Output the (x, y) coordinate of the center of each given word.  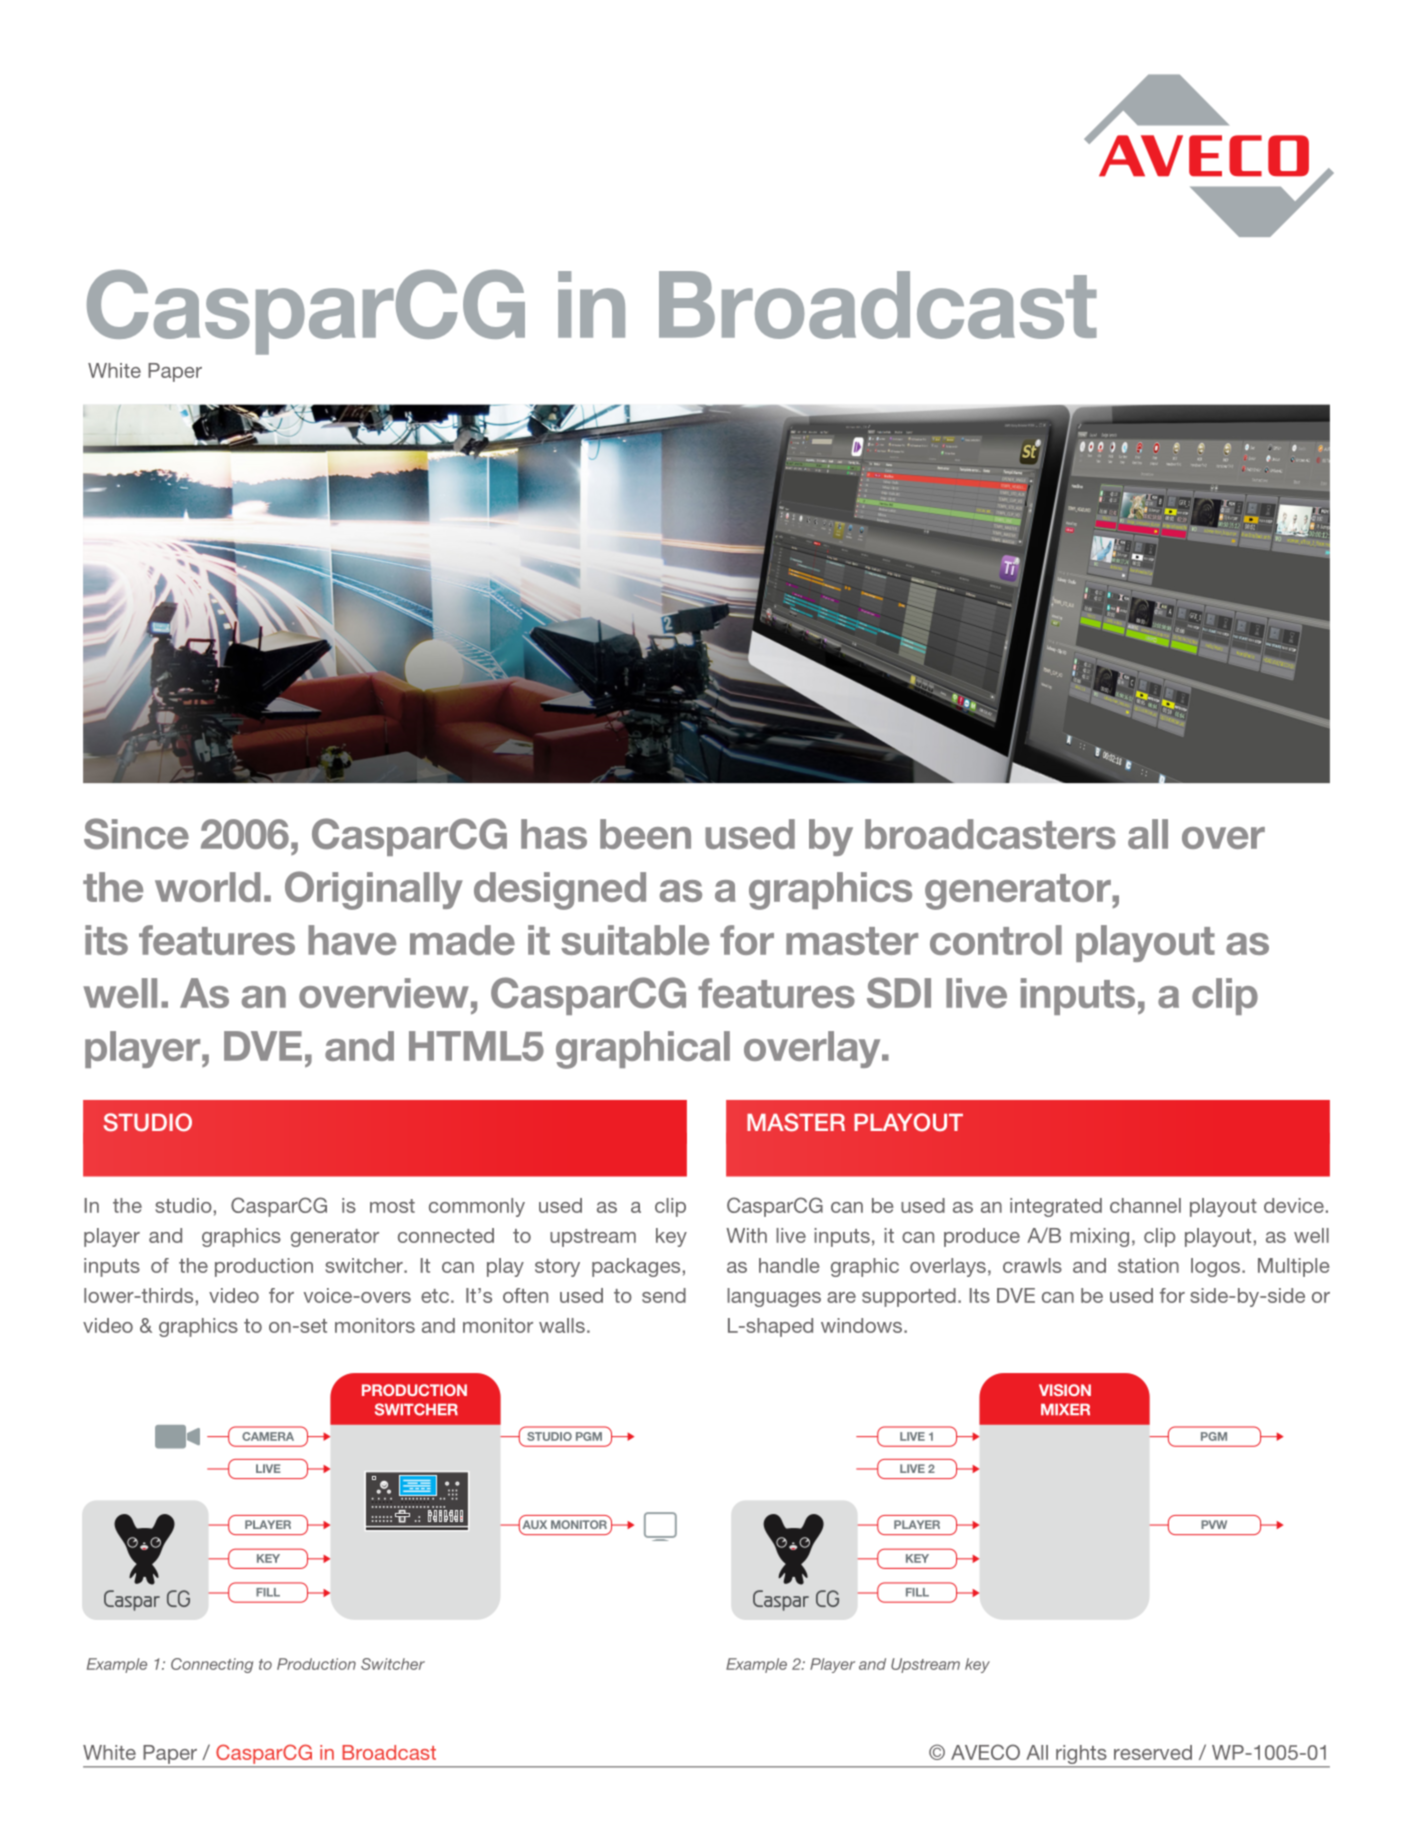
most (392, 1206)
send (664, 1295)
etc (435, 1296)
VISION (1065, 1390)
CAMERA (268, 1436)
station (1148, 1265)
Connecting (212, 1665)
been (645, 834)
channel (1145, 1205)
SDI (899, 993)
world (208, 887)
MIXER (1065, 1409)
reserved (1153, 1752)
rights (1081, 1756)
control (996, 940)
